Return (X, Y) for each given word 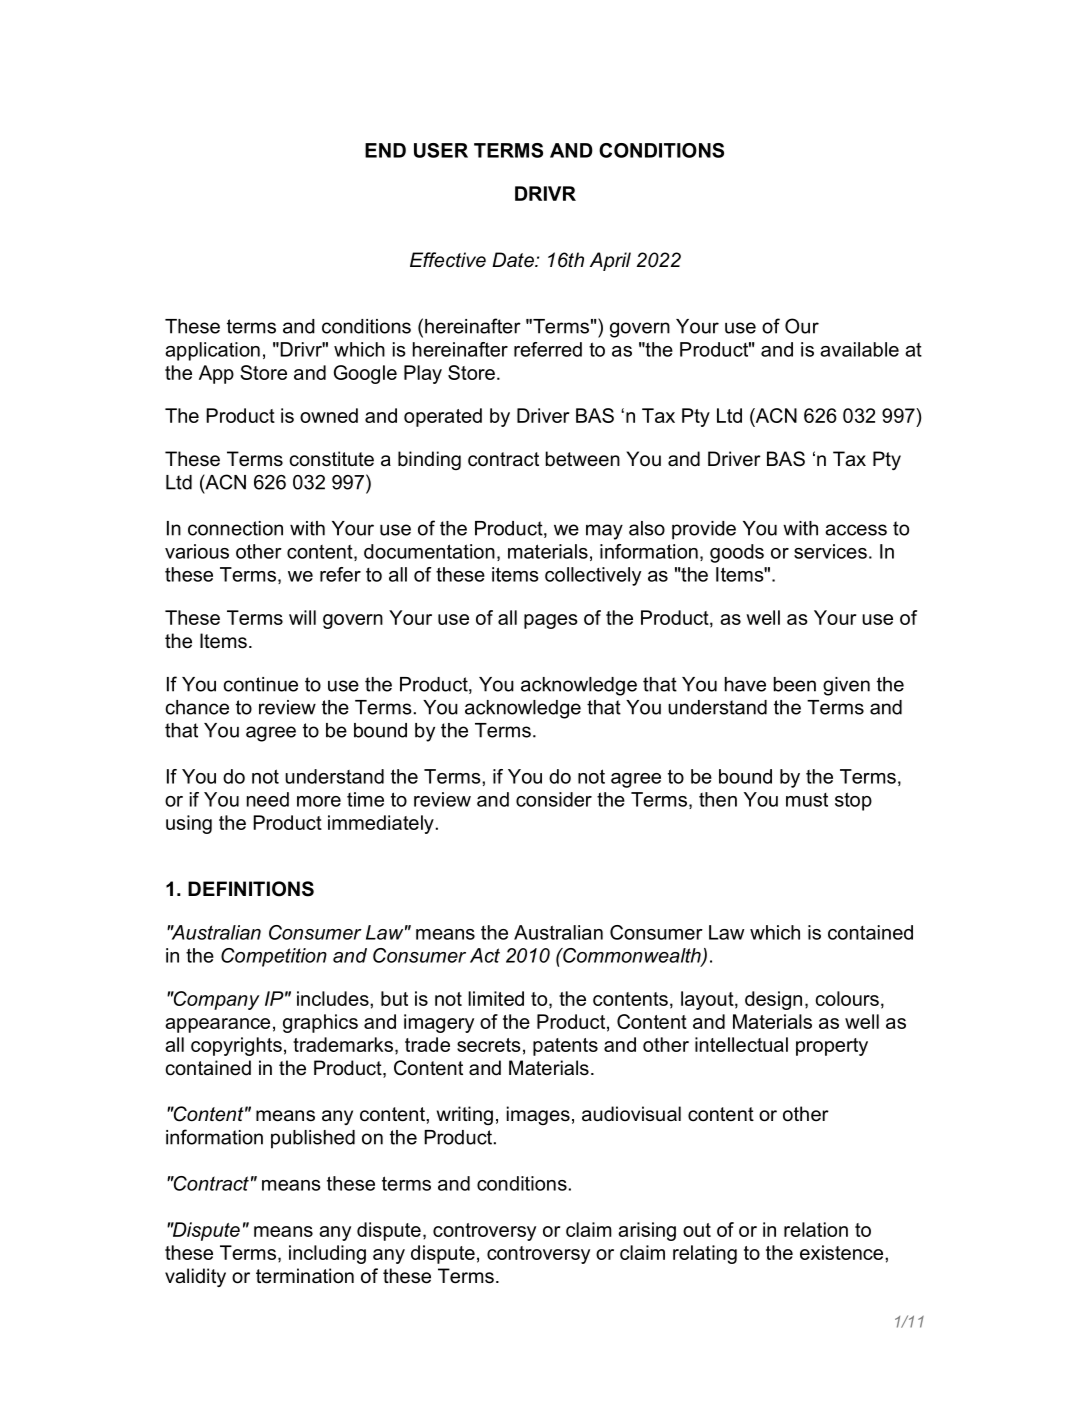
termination (305, 1276)
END (385, 150)
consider (554, 799)
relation (816, 1229)
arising (647, 1231)
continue (260, 684)
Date (514, 260)
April (610, 261)
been (795, 684)
